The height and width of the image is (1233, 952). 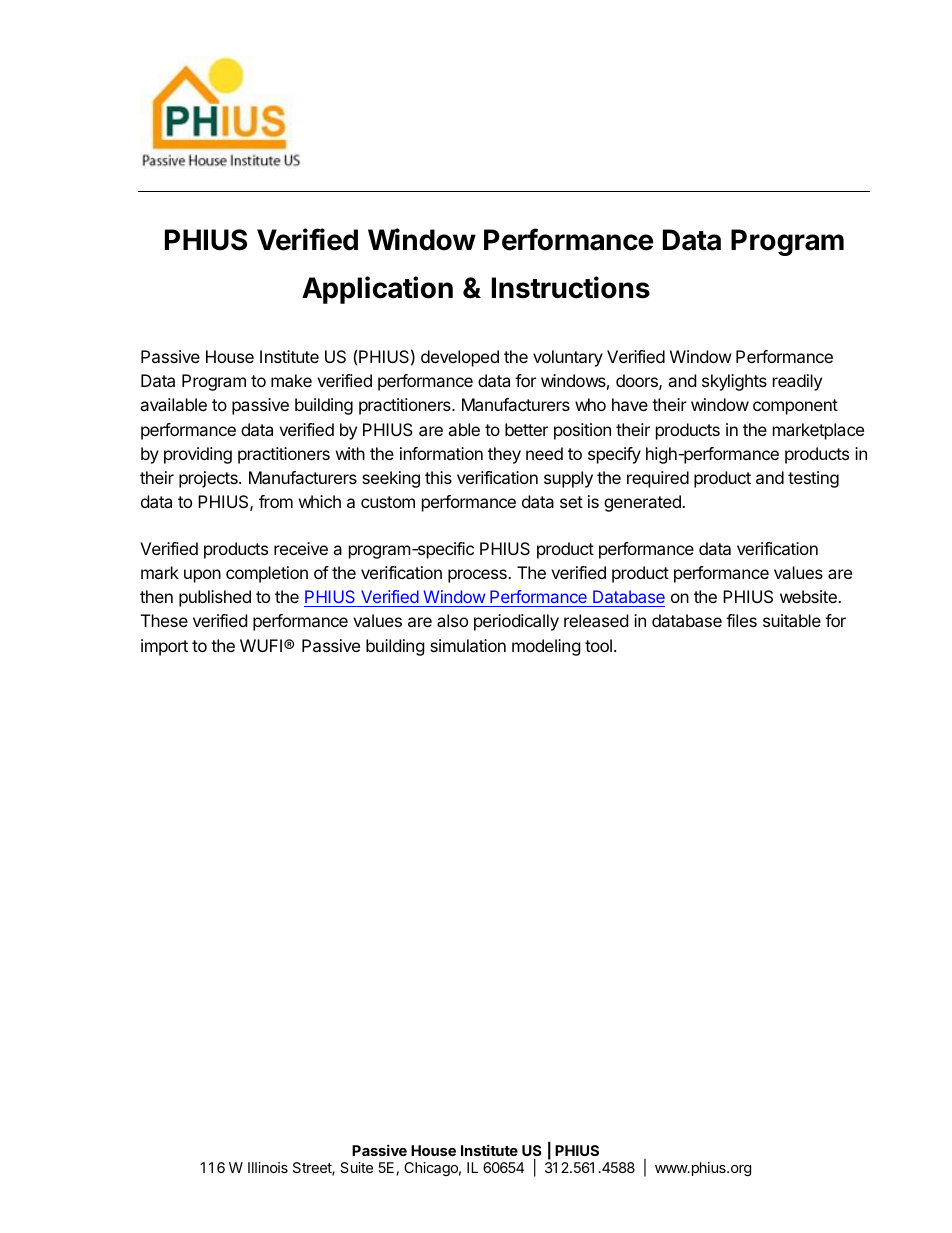 What do you see at coordinates (291, 380) in the image?
I see `make` at bounding box center [291, 380].
